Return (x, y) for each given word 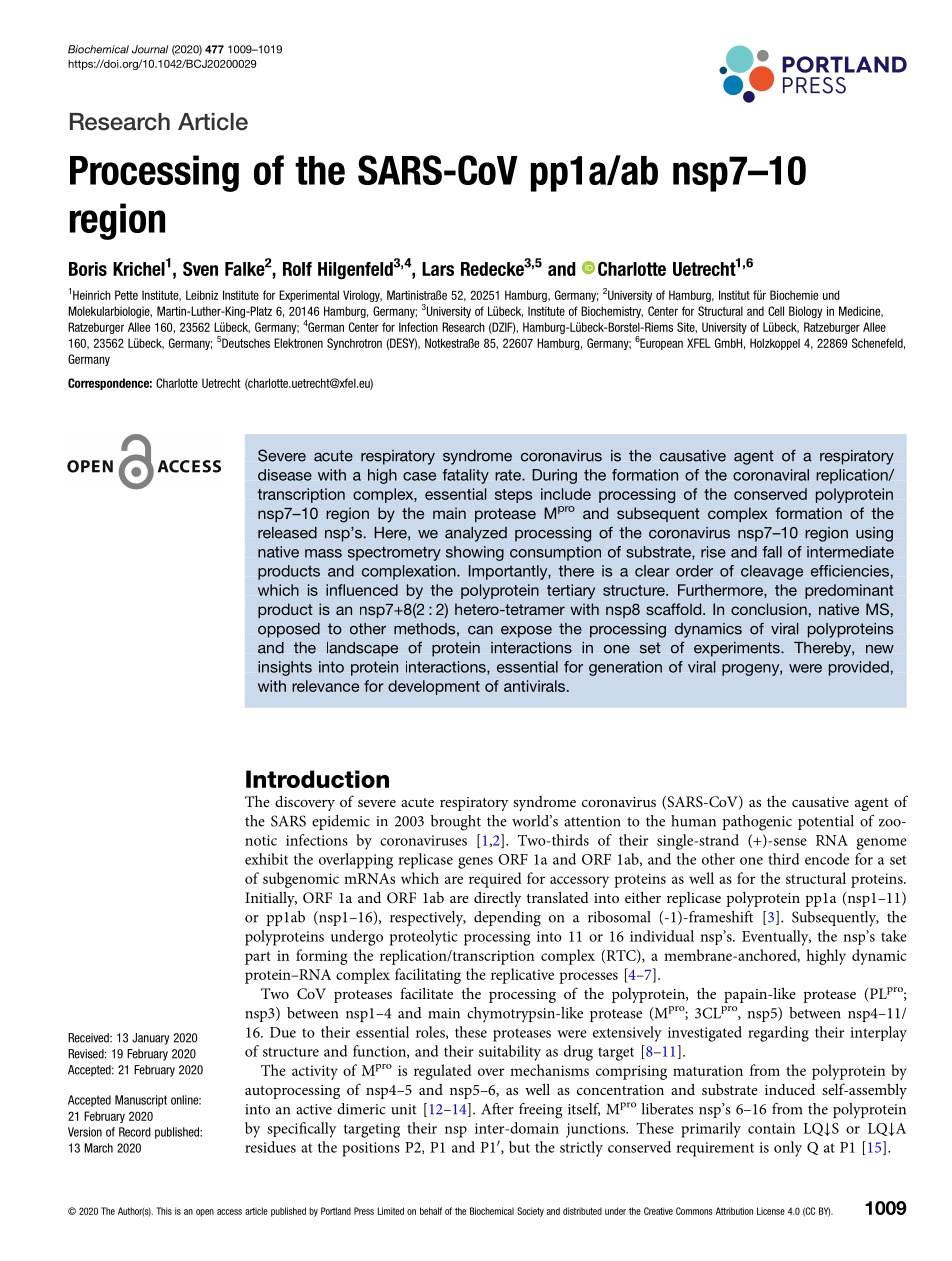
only (788, 1149)
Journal (150, 49)
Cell (776, 311)
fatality (465, 476)
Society (530, 1212)
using (874, 534)
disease (285, 475)
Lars (438, 269)
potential (826, 822)
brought (456, 823)
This (164, 1211)
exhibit (266, 859)
